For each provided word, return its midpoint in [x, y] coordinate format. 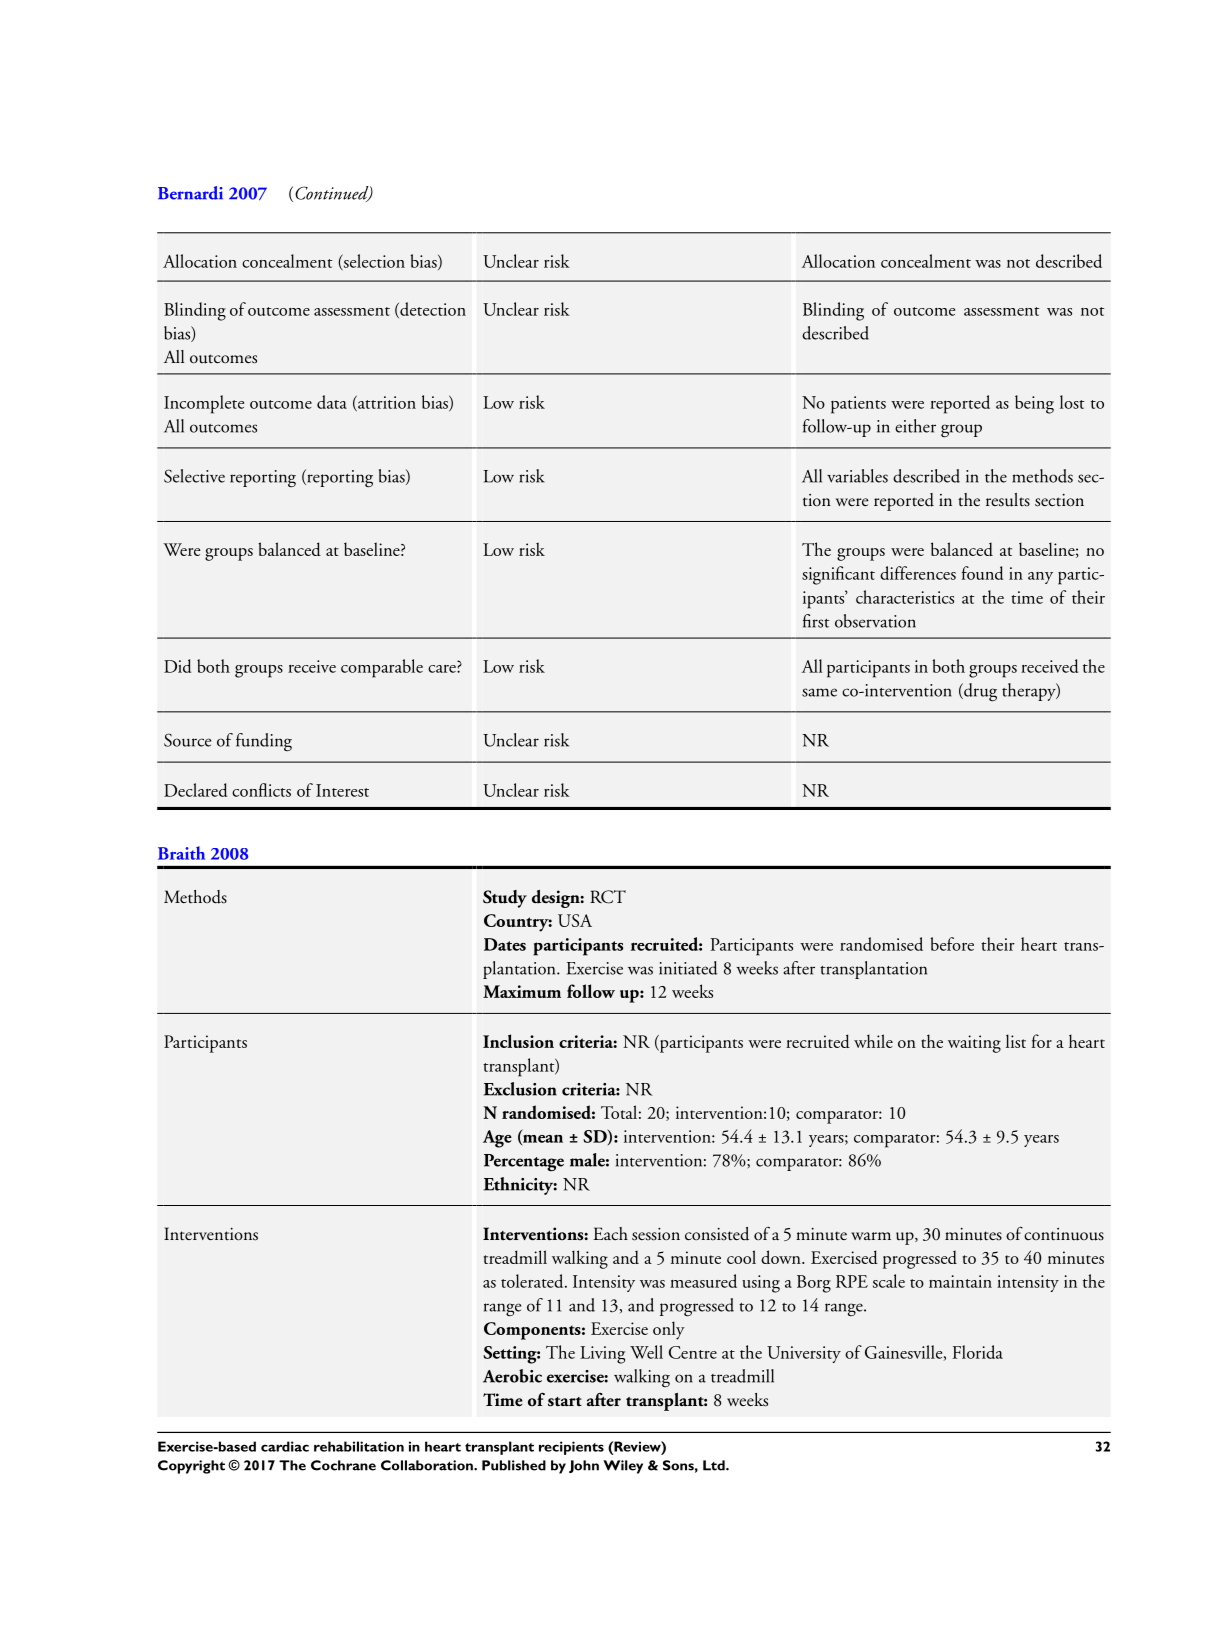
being [1034, 404]
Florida [977, 1352]
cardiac [285, 1446]
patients [858, 405]
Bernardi [190, 193]
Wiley [623, 1467]
